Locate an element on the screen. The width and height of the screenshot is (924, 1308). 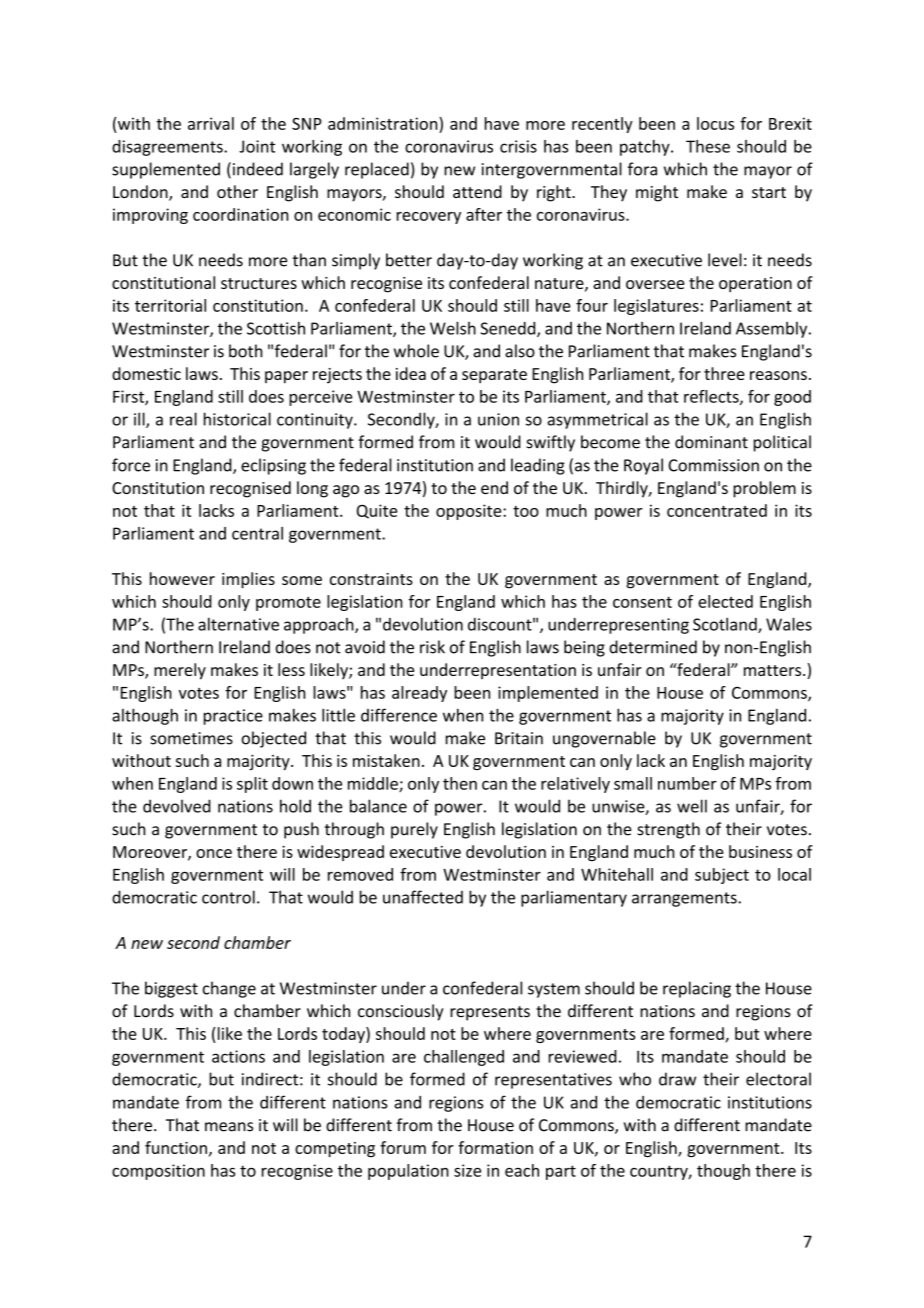
formation is located at coordinates (495, 1147).
